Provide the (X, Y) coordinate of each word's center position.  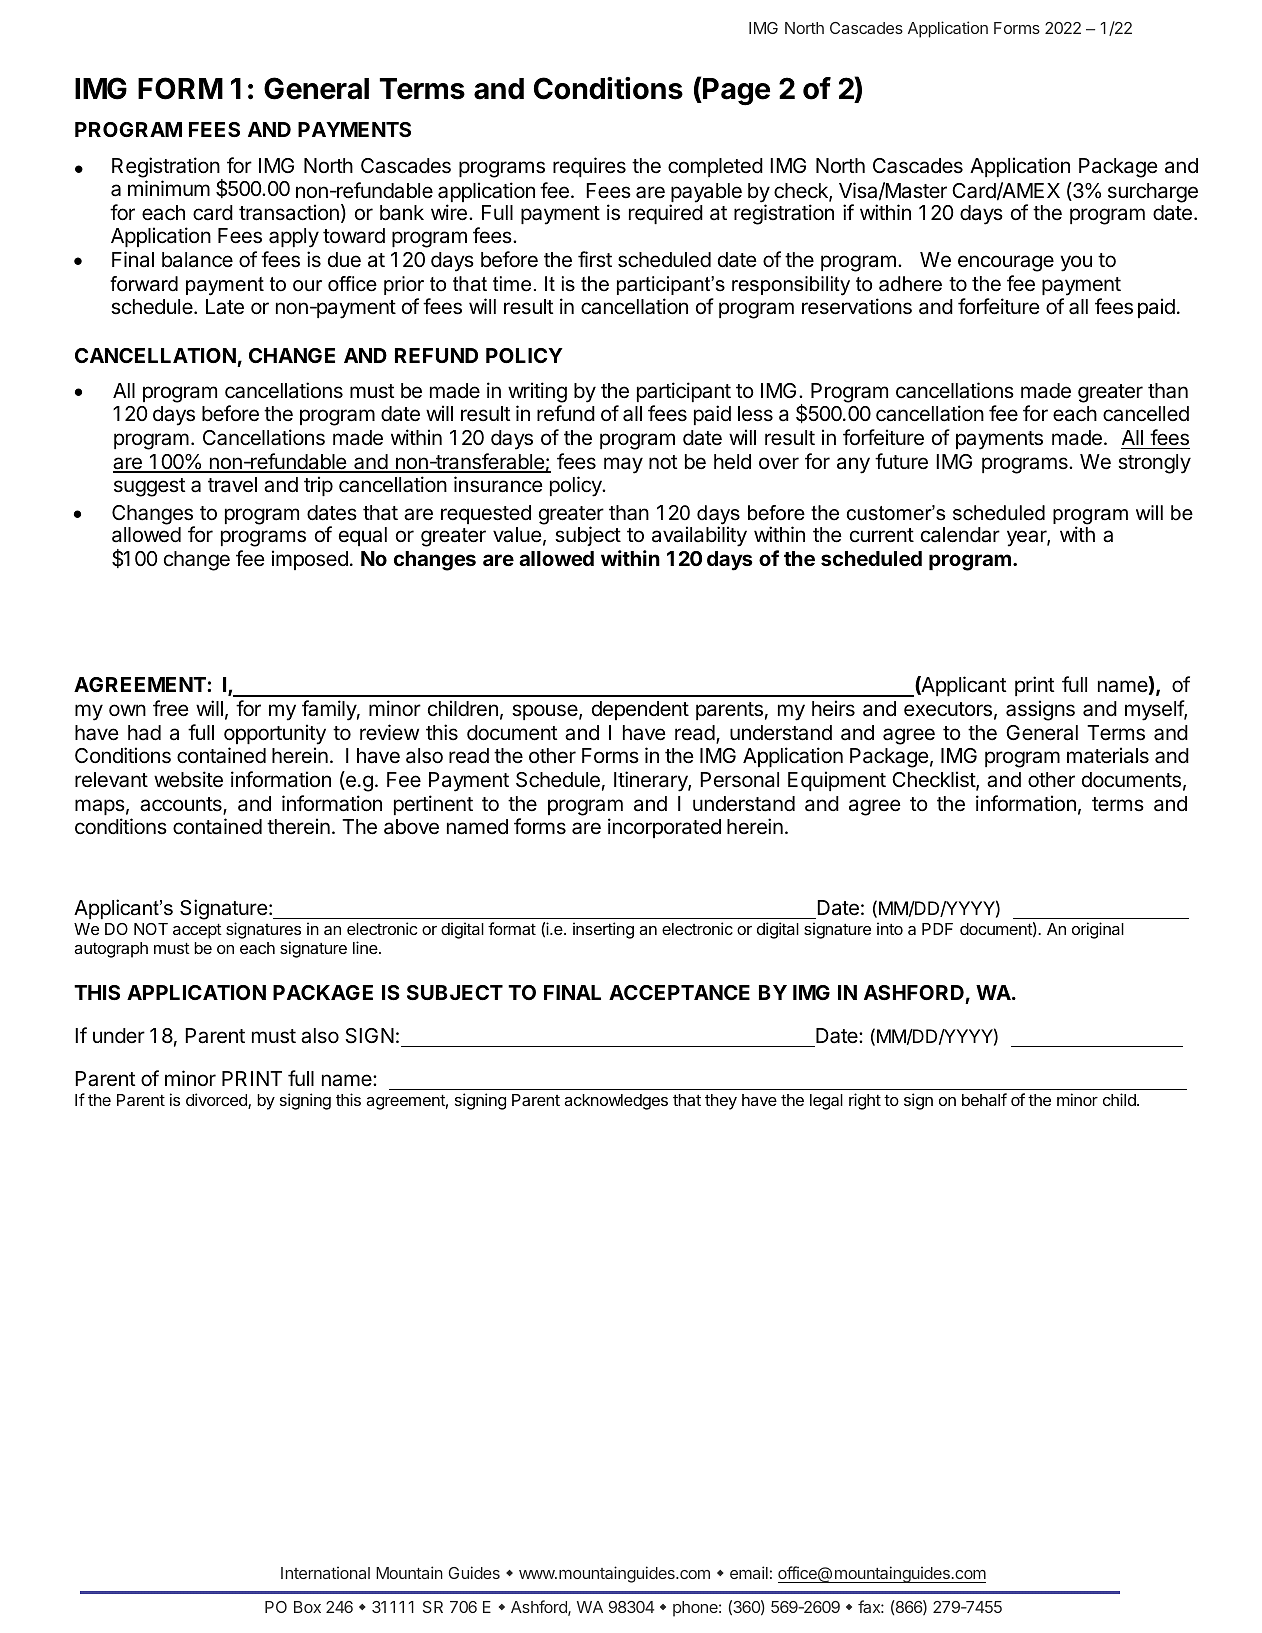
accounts (182, 805)
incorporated (664, 828)
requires (589, 167)
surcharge (1153, 193)
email (749, 1572)
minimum (169, 188)
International (325, 1572)
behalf (984, 1099)
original (1098, 930)
